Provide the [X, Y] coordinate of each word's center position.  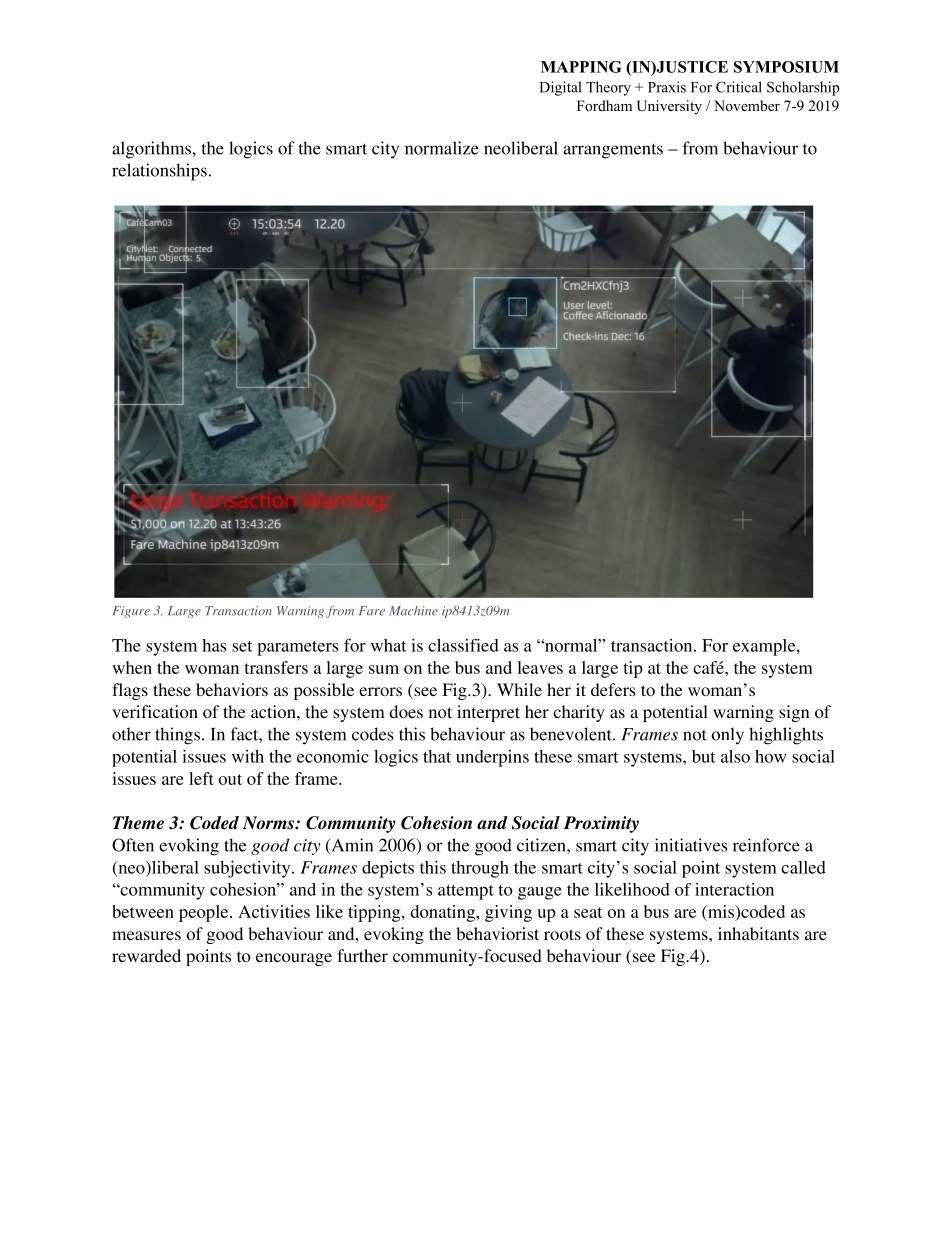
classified [463, 645]
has [214, 645]
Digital [560, 88]
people [205, 913]
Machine [413, 611]
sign [794, 713]
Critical [739, 87]
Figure [131, 612]
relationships [159, 172]
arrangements [613, 151]
